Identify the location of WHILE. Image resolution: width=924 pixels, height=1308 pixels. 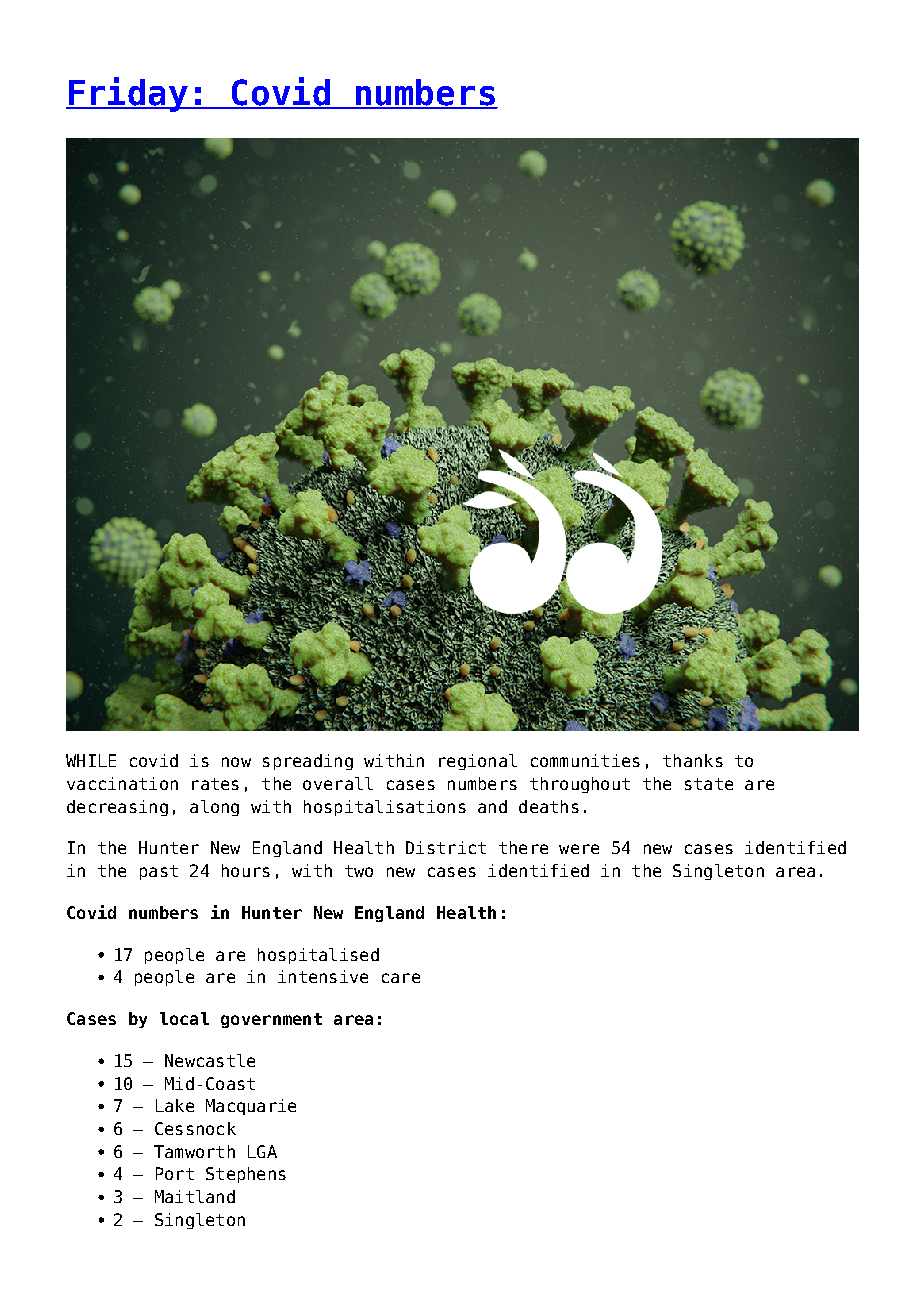
(91, 760).
